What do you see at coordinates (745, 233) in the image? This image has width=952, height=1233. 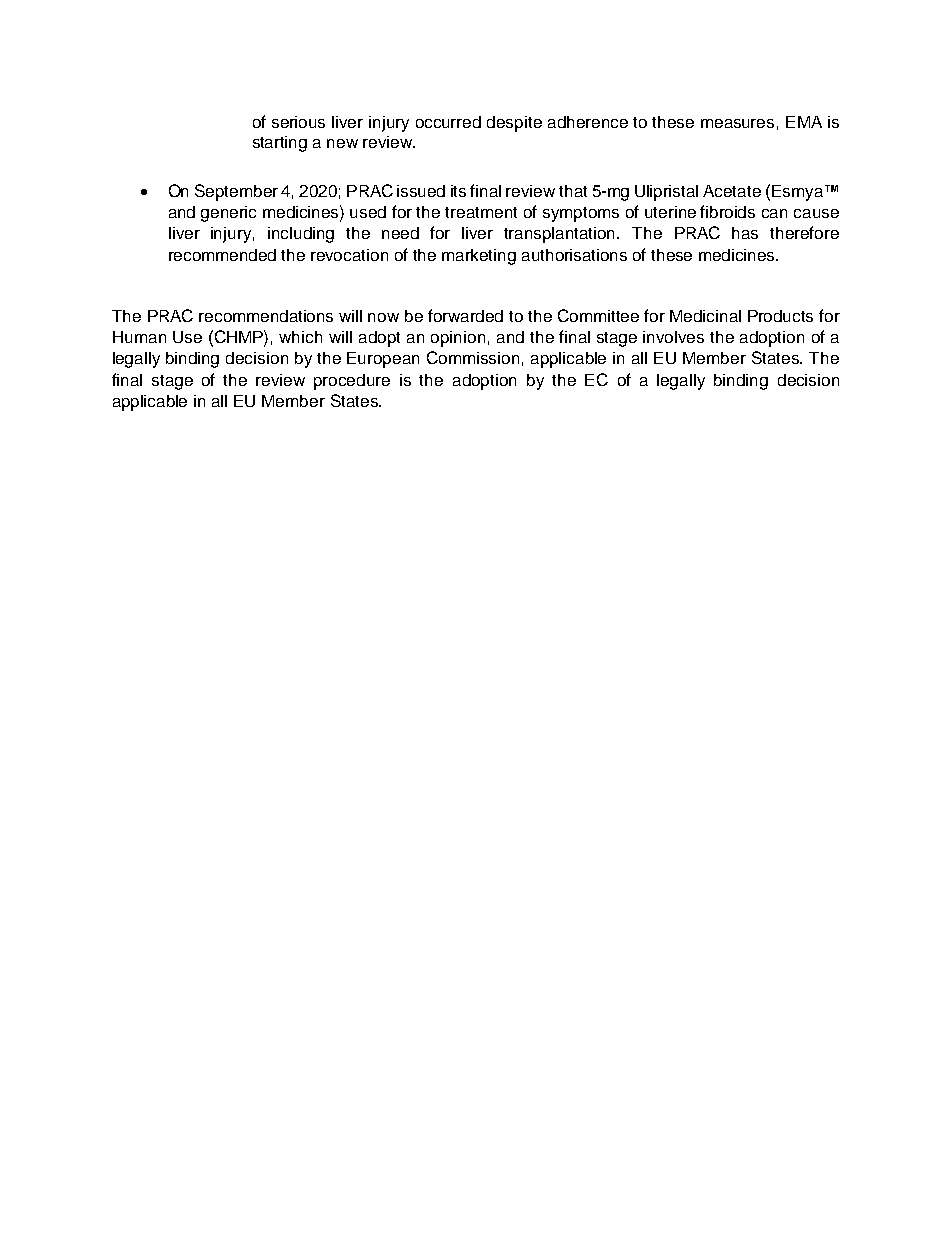 I see `has` at bounding box center [745, 233].
